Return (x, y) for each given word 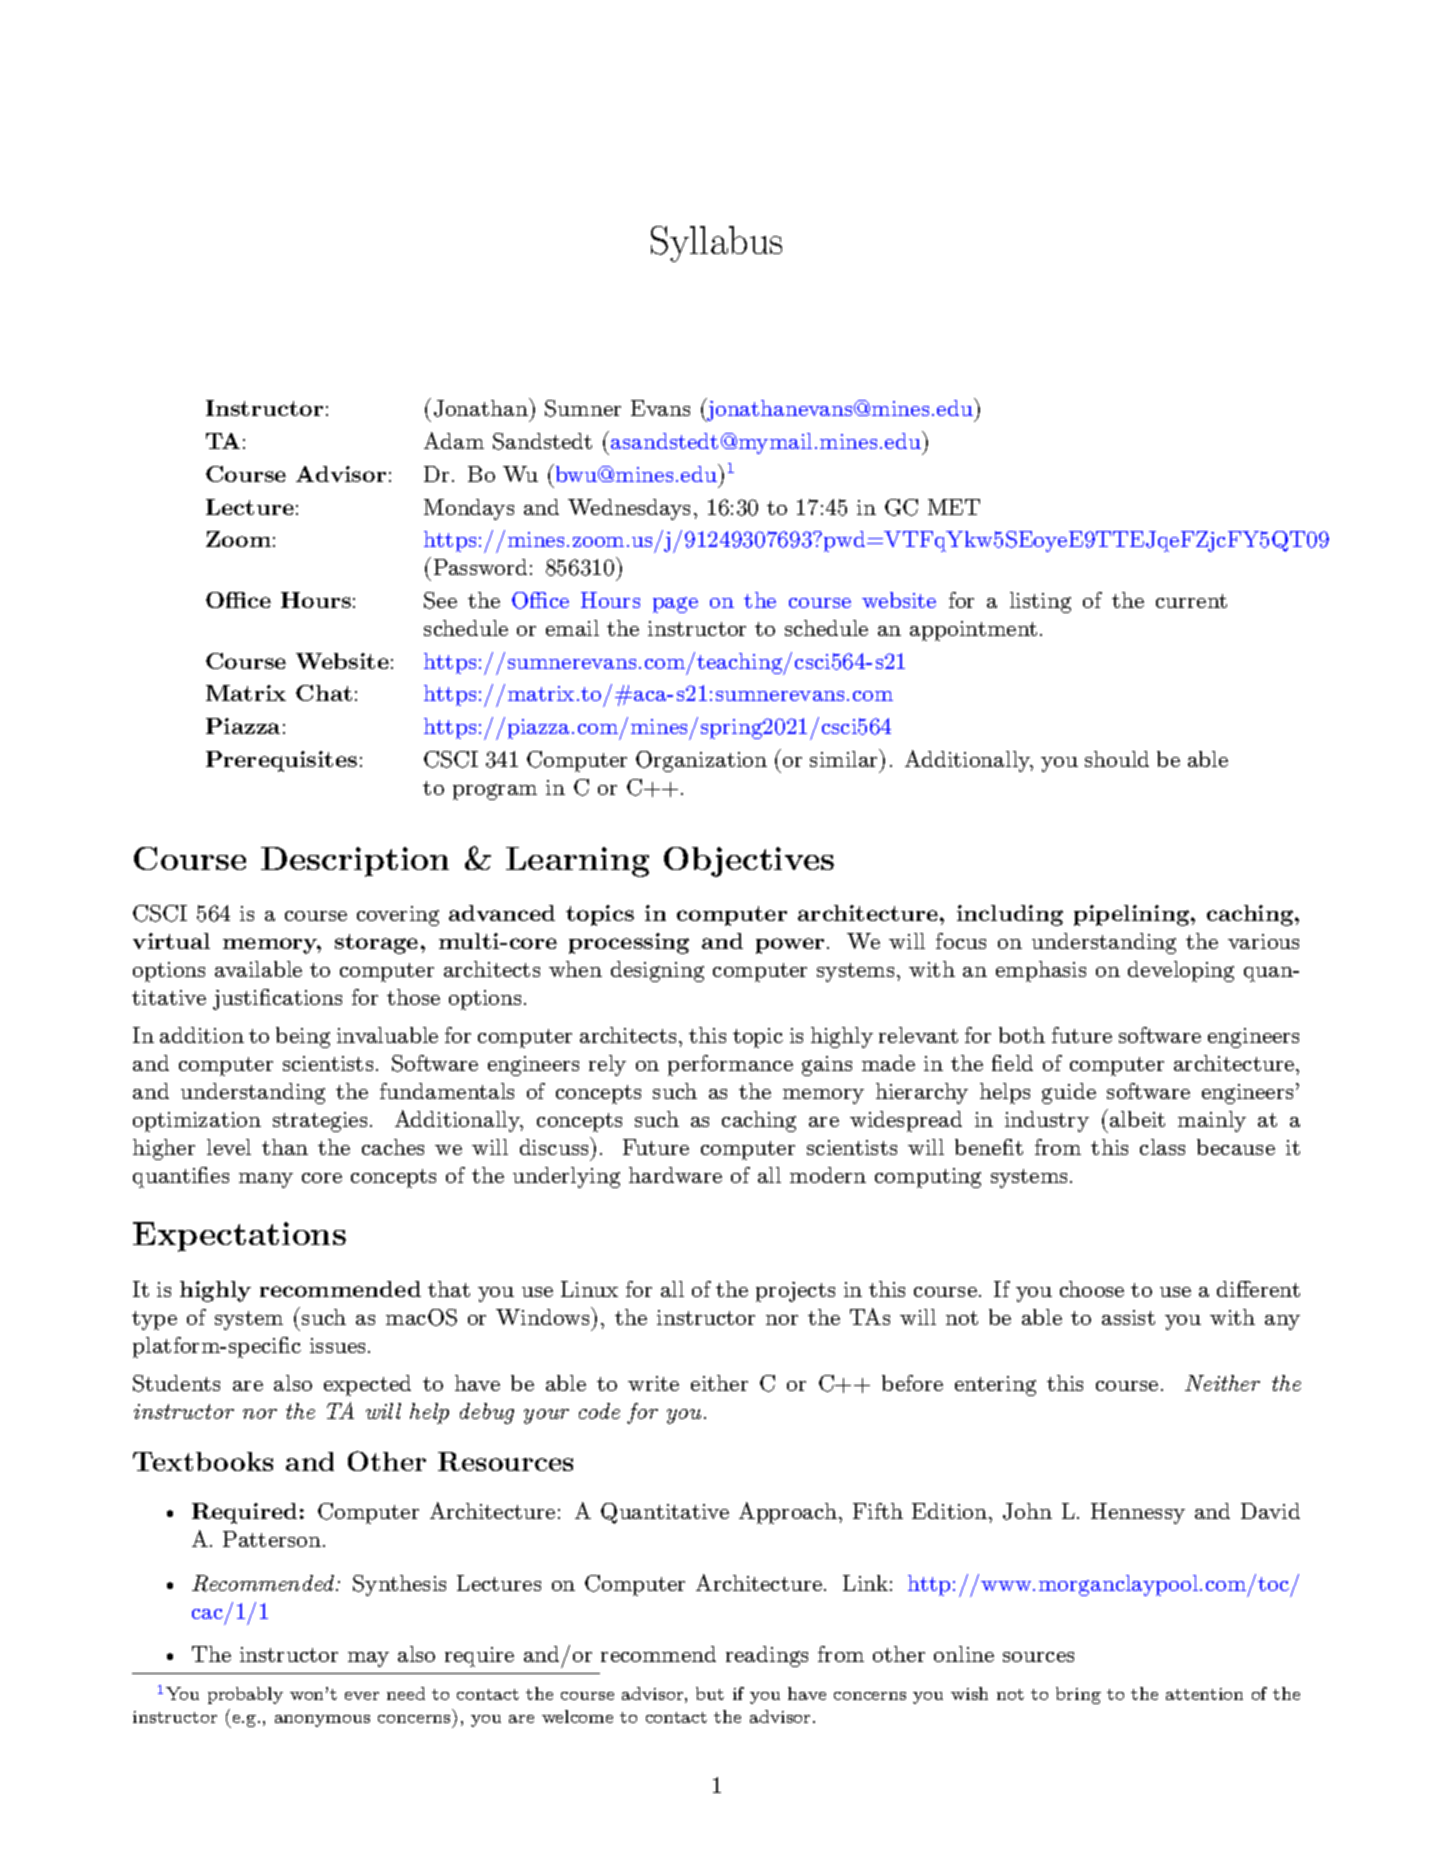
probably (245, 1695)
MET (954, 507)
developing (1181, 971)
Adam (454, 440)
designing (657, 971)
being (303, 1037)
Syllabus (716, 244)
